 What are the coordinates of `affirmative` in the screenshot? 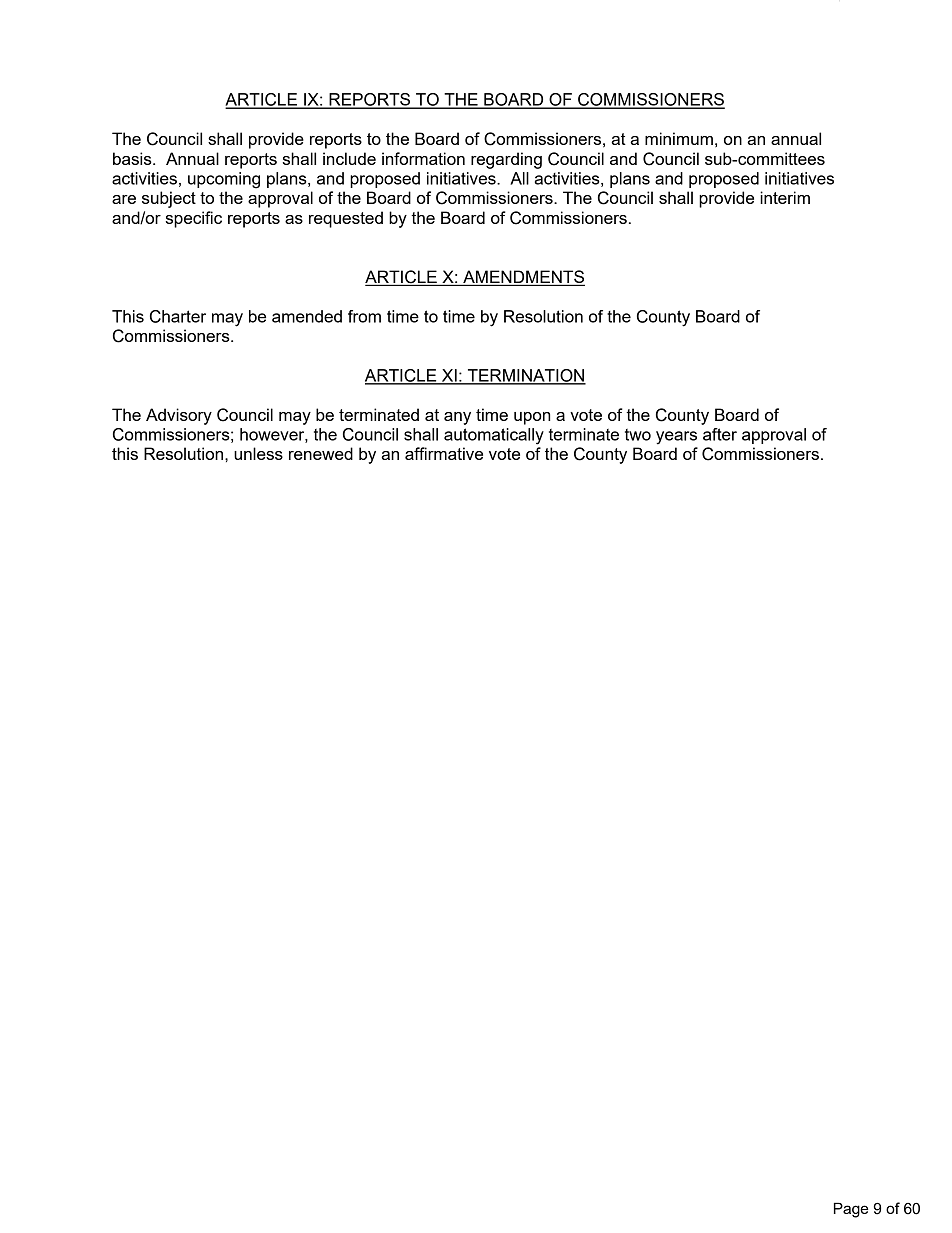 It's located at (444, 453).
